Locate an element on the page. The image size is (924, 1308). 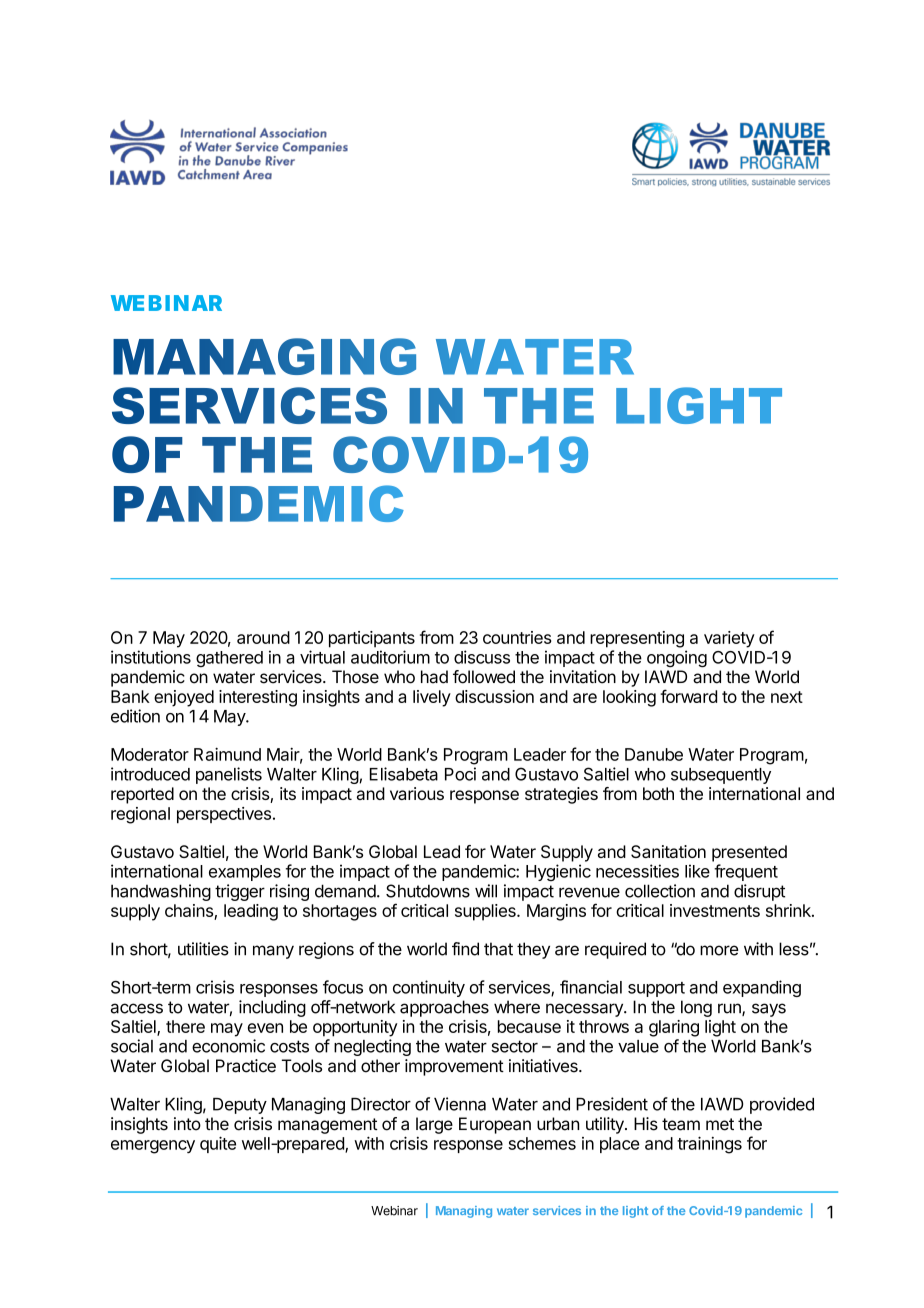
ongoing is located at coordinates (677, 658).
